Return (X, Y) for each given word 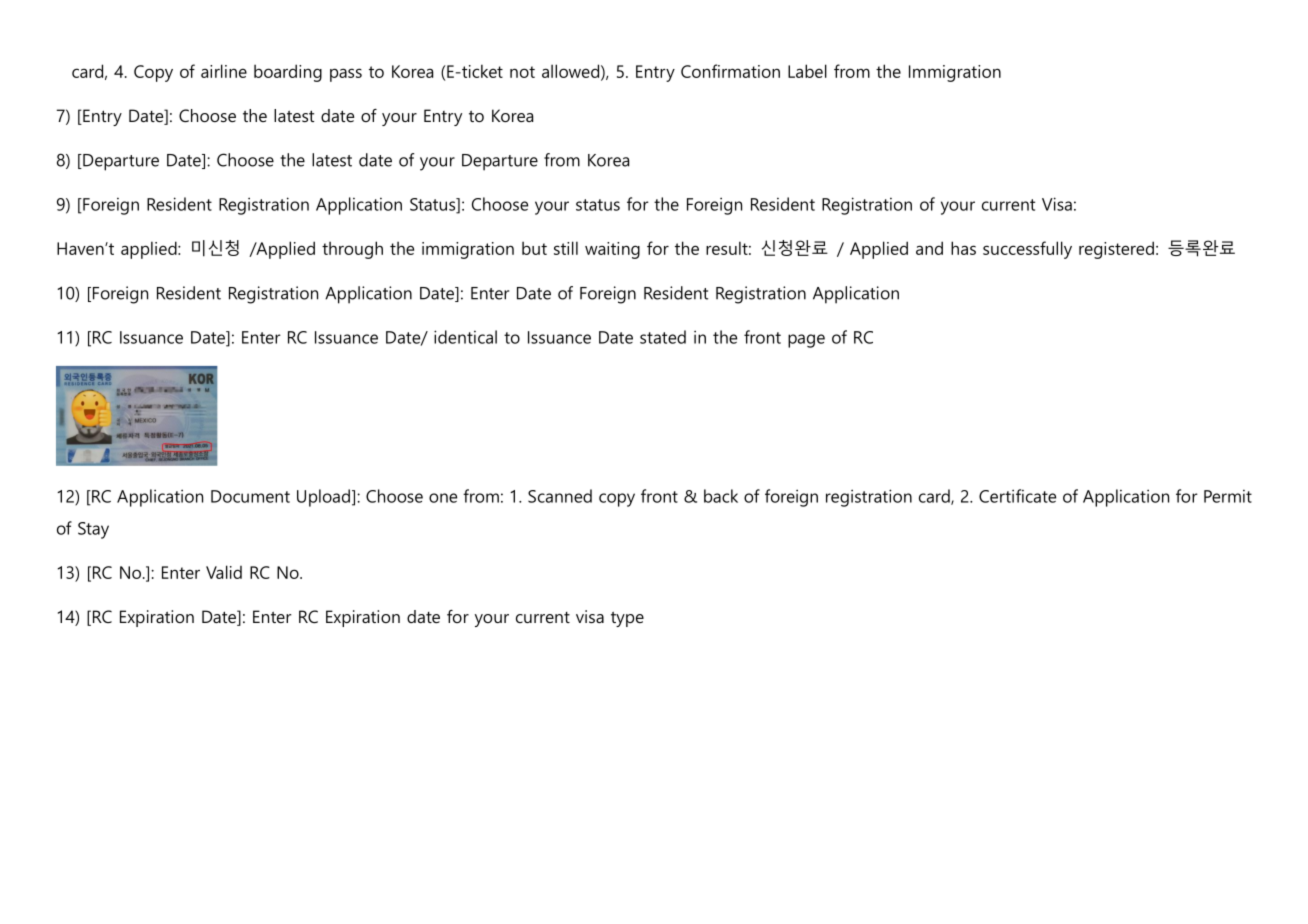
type (627, 619)
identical (465, 337)
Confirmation (730, 71)
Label (807, 71)
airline (224, 71)
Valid (224, 572)
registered (1116, 250)
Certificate (1017, 496)
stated (663, 337)
